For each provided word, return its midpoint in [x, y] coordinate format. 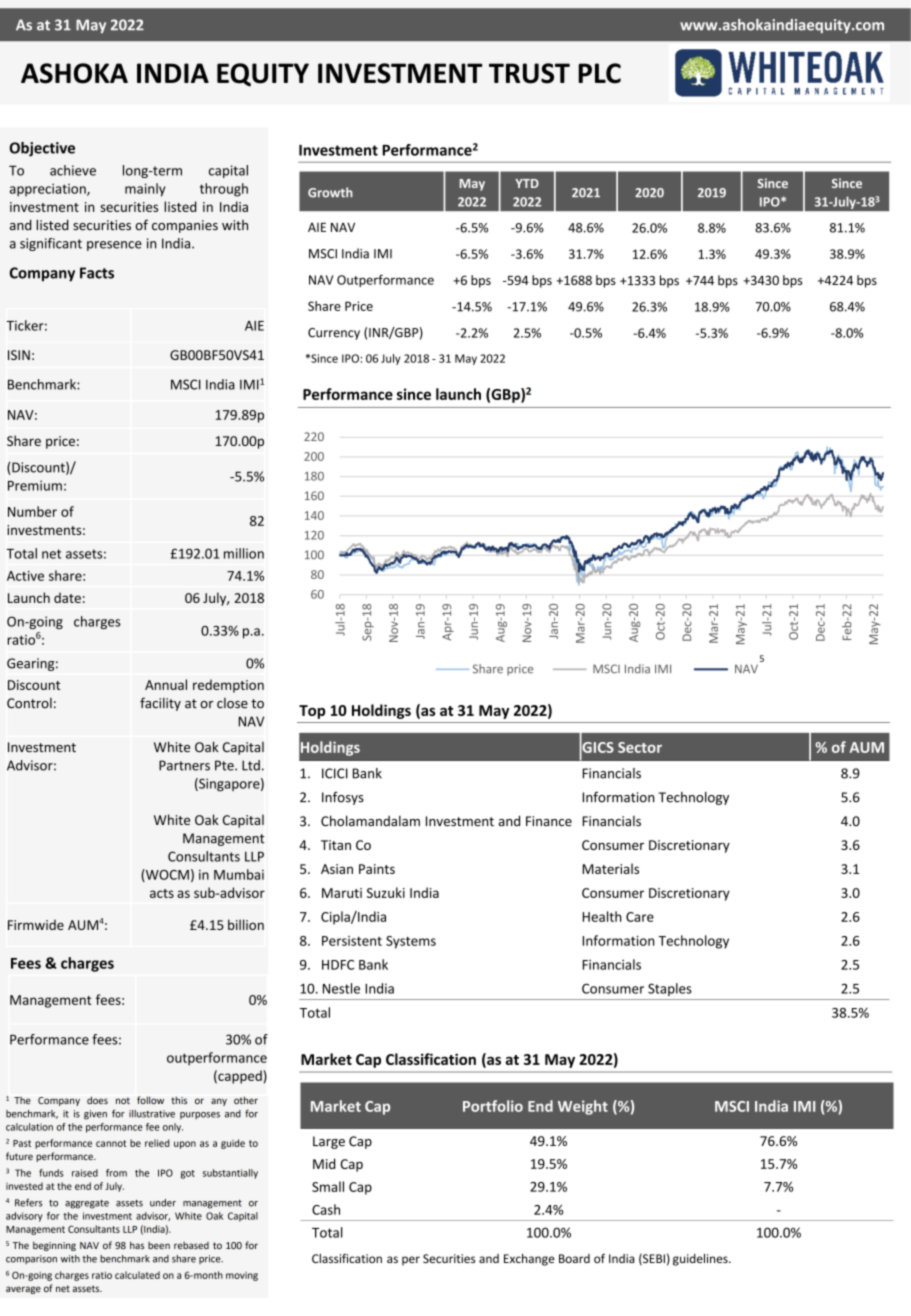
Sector [640, 747]
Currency [334, 334]
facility [160, 704]
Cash [326, 1209]
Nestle [341, 988]
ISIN [19, 355]
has [137, 1245]
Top [312, 712]
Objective [42, 149]
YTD [527, 183]
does [97, 1100]
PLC [599, 73]
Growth [330, 192]
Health [602, 916]
